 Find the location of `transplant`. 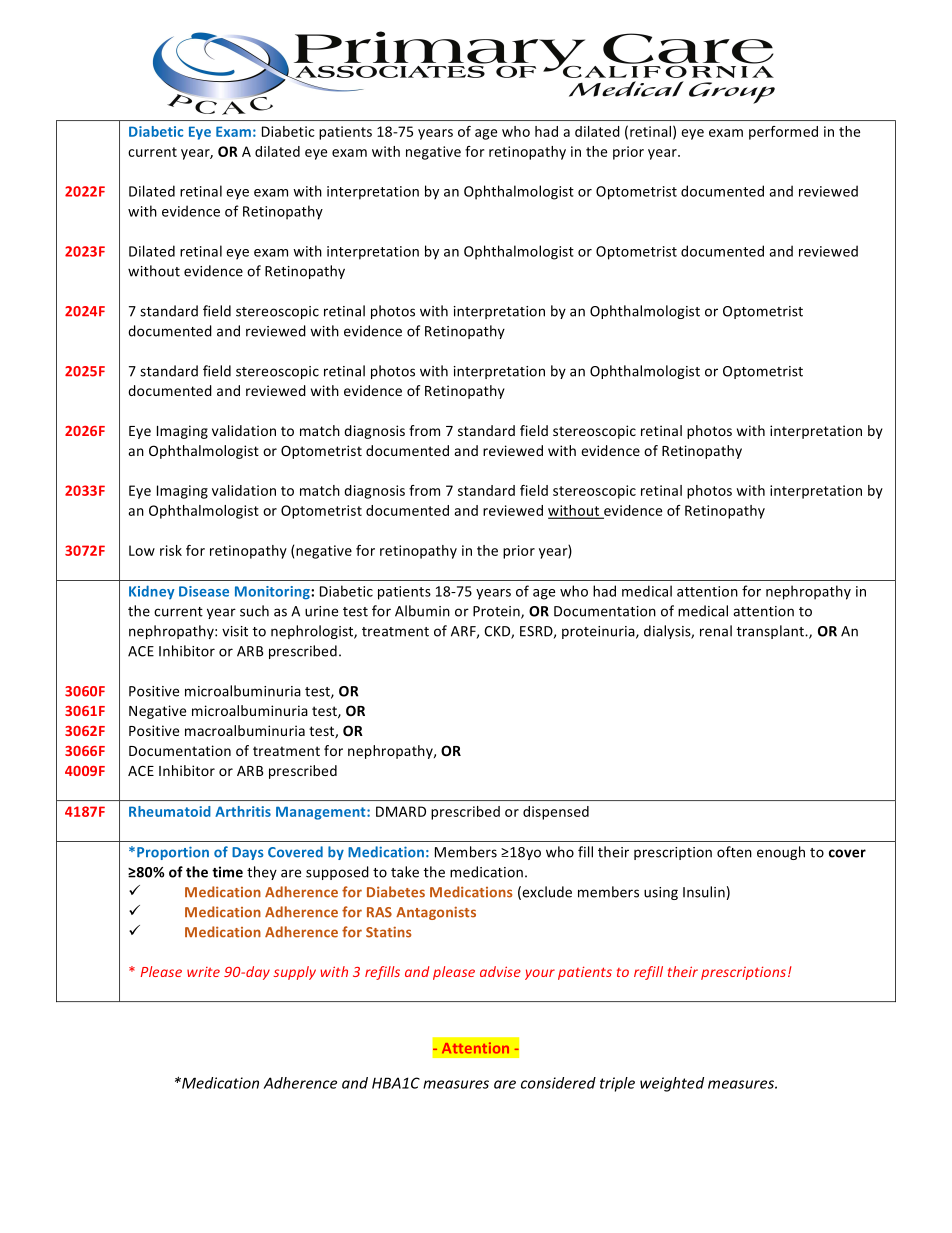

transplant is located at coordinates (771, 632).
